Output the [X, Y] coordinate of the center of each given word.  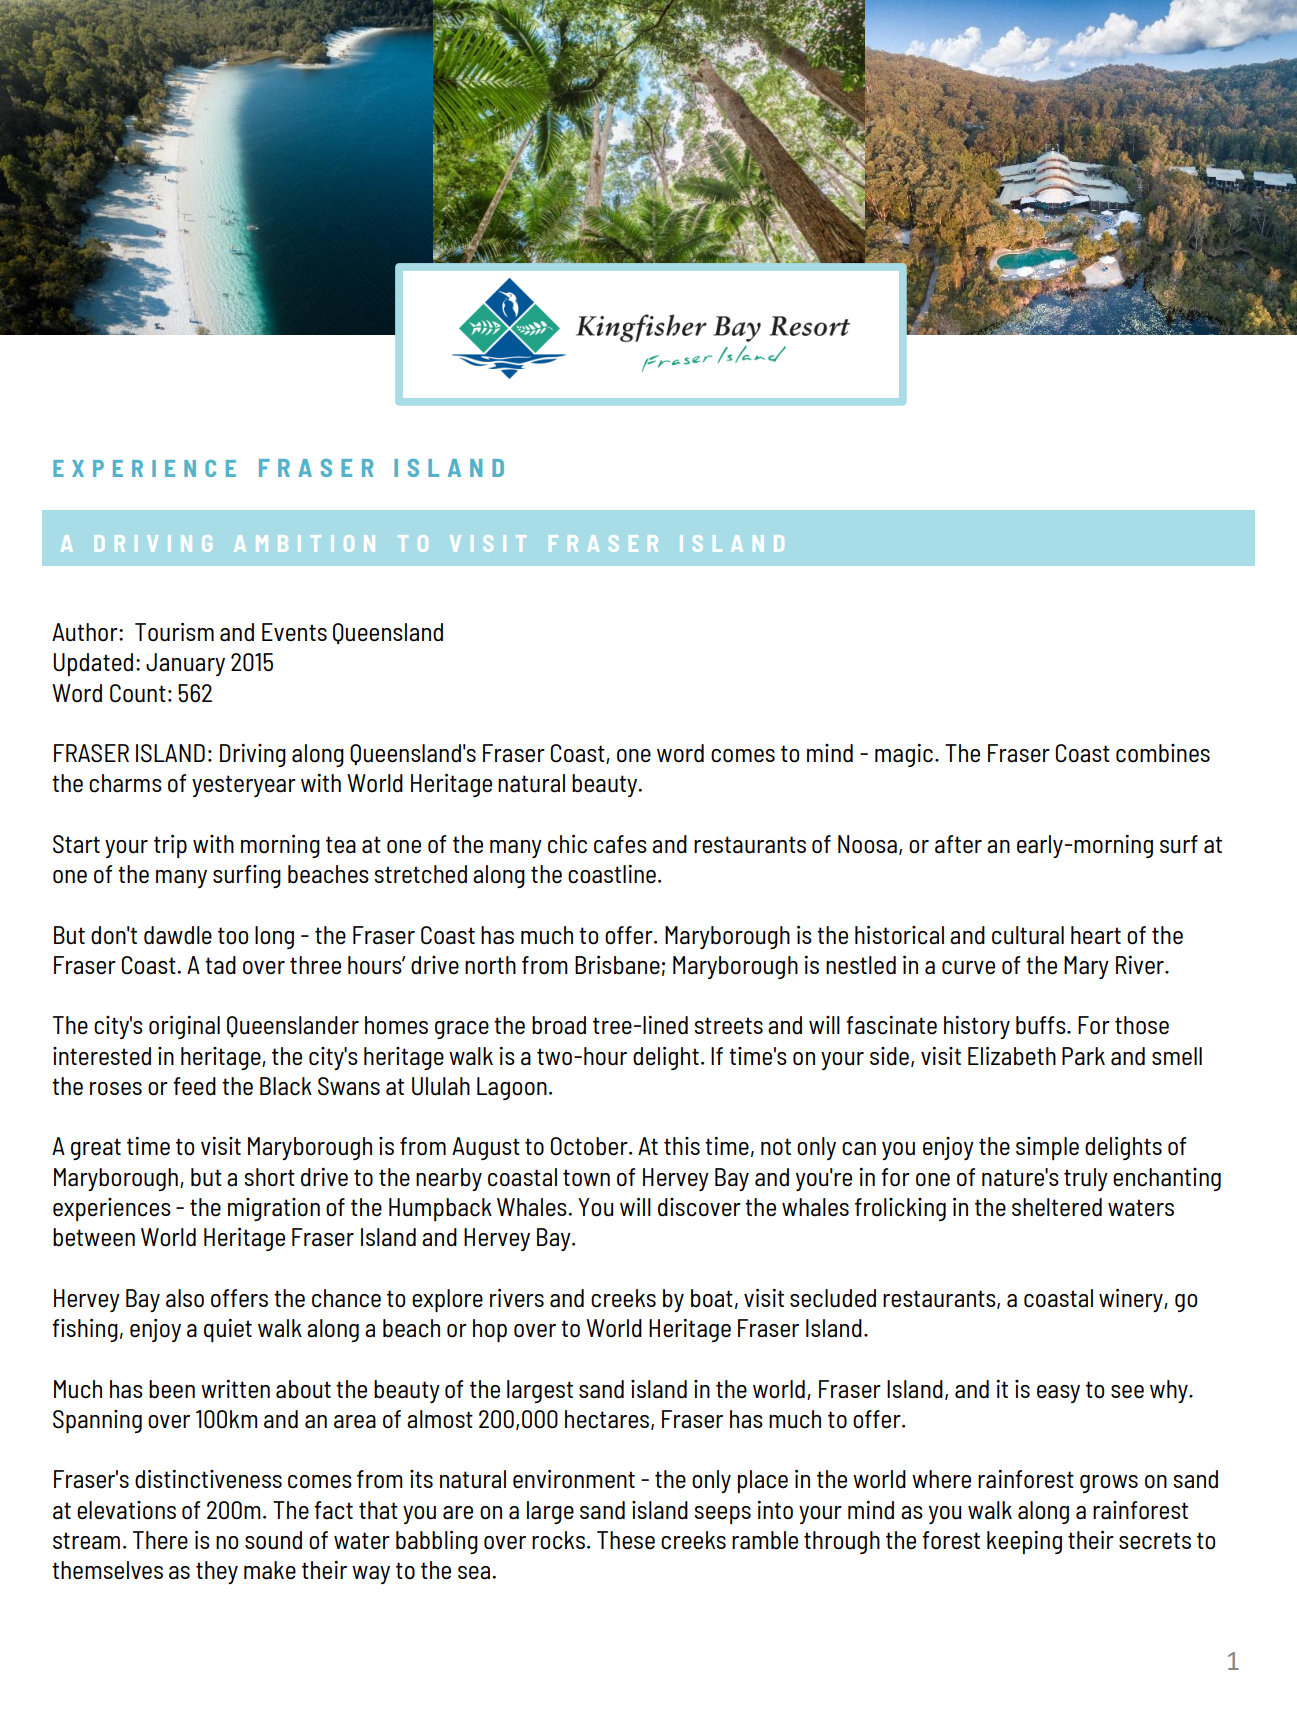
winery [1132, 1300]
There [160, 1540]
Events [294, 632]
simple [1047, 1148]
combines [1163, 753]
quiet [228, 1330]
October [590, 1146]
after [958, 844]
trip [170, 846]
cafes [620, 844]
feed [194, 1086]
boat [712, 1298]
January [185, 664]
